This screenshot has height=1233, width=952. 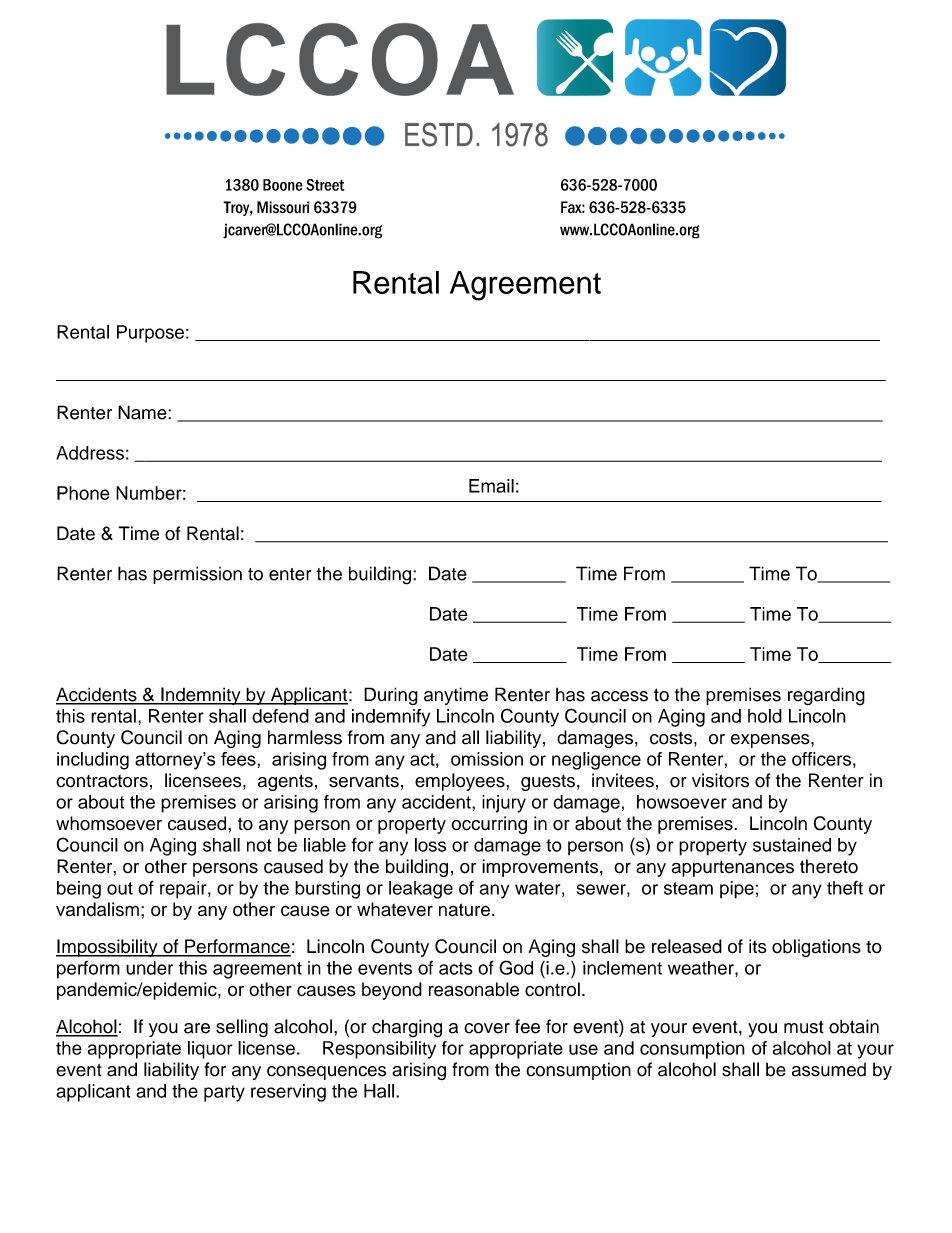 I want to click on liquor, so click(x=210, y=1050).
